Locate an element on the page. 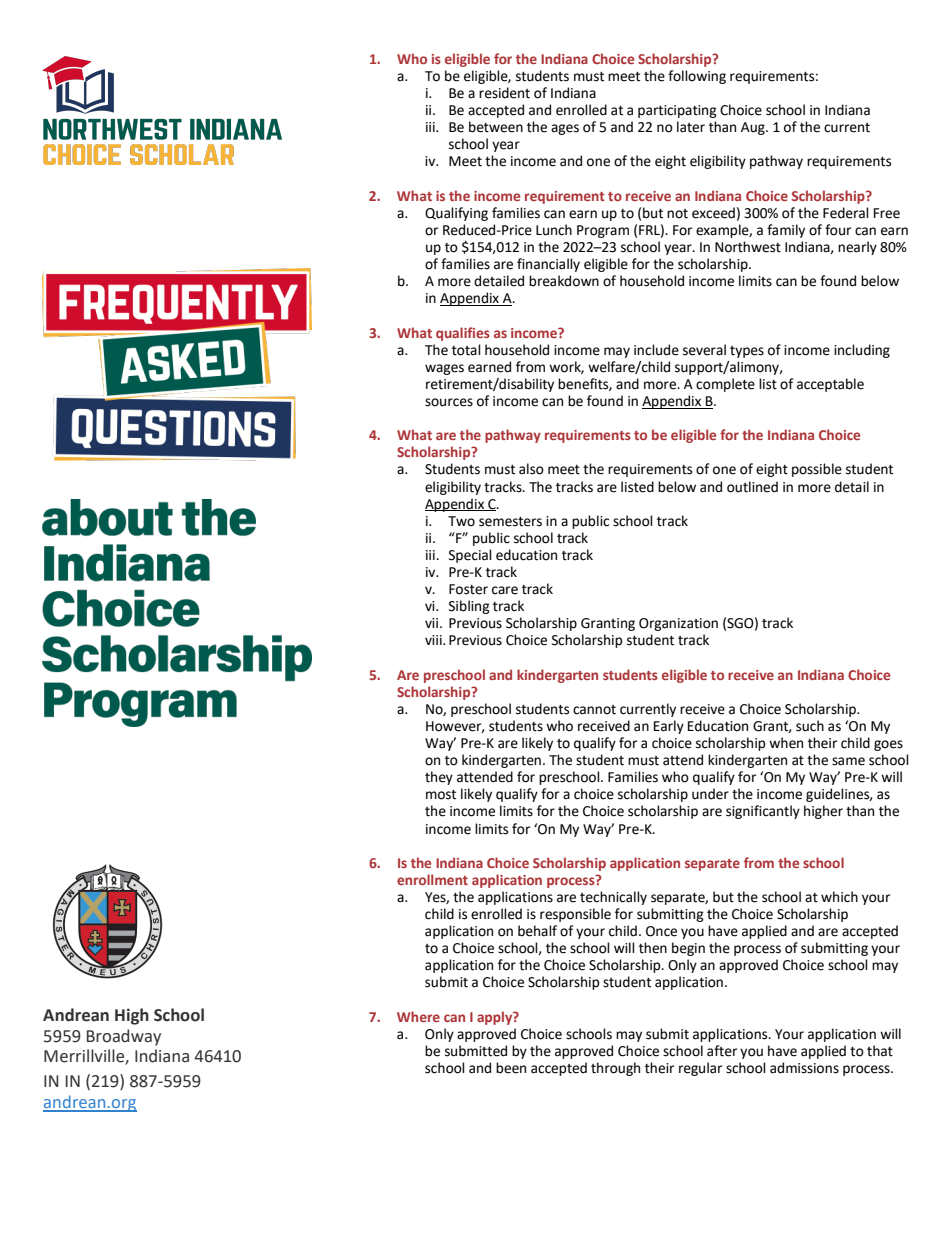 This page has width=952, height=1233. also is located at coordinates (531, 469).
